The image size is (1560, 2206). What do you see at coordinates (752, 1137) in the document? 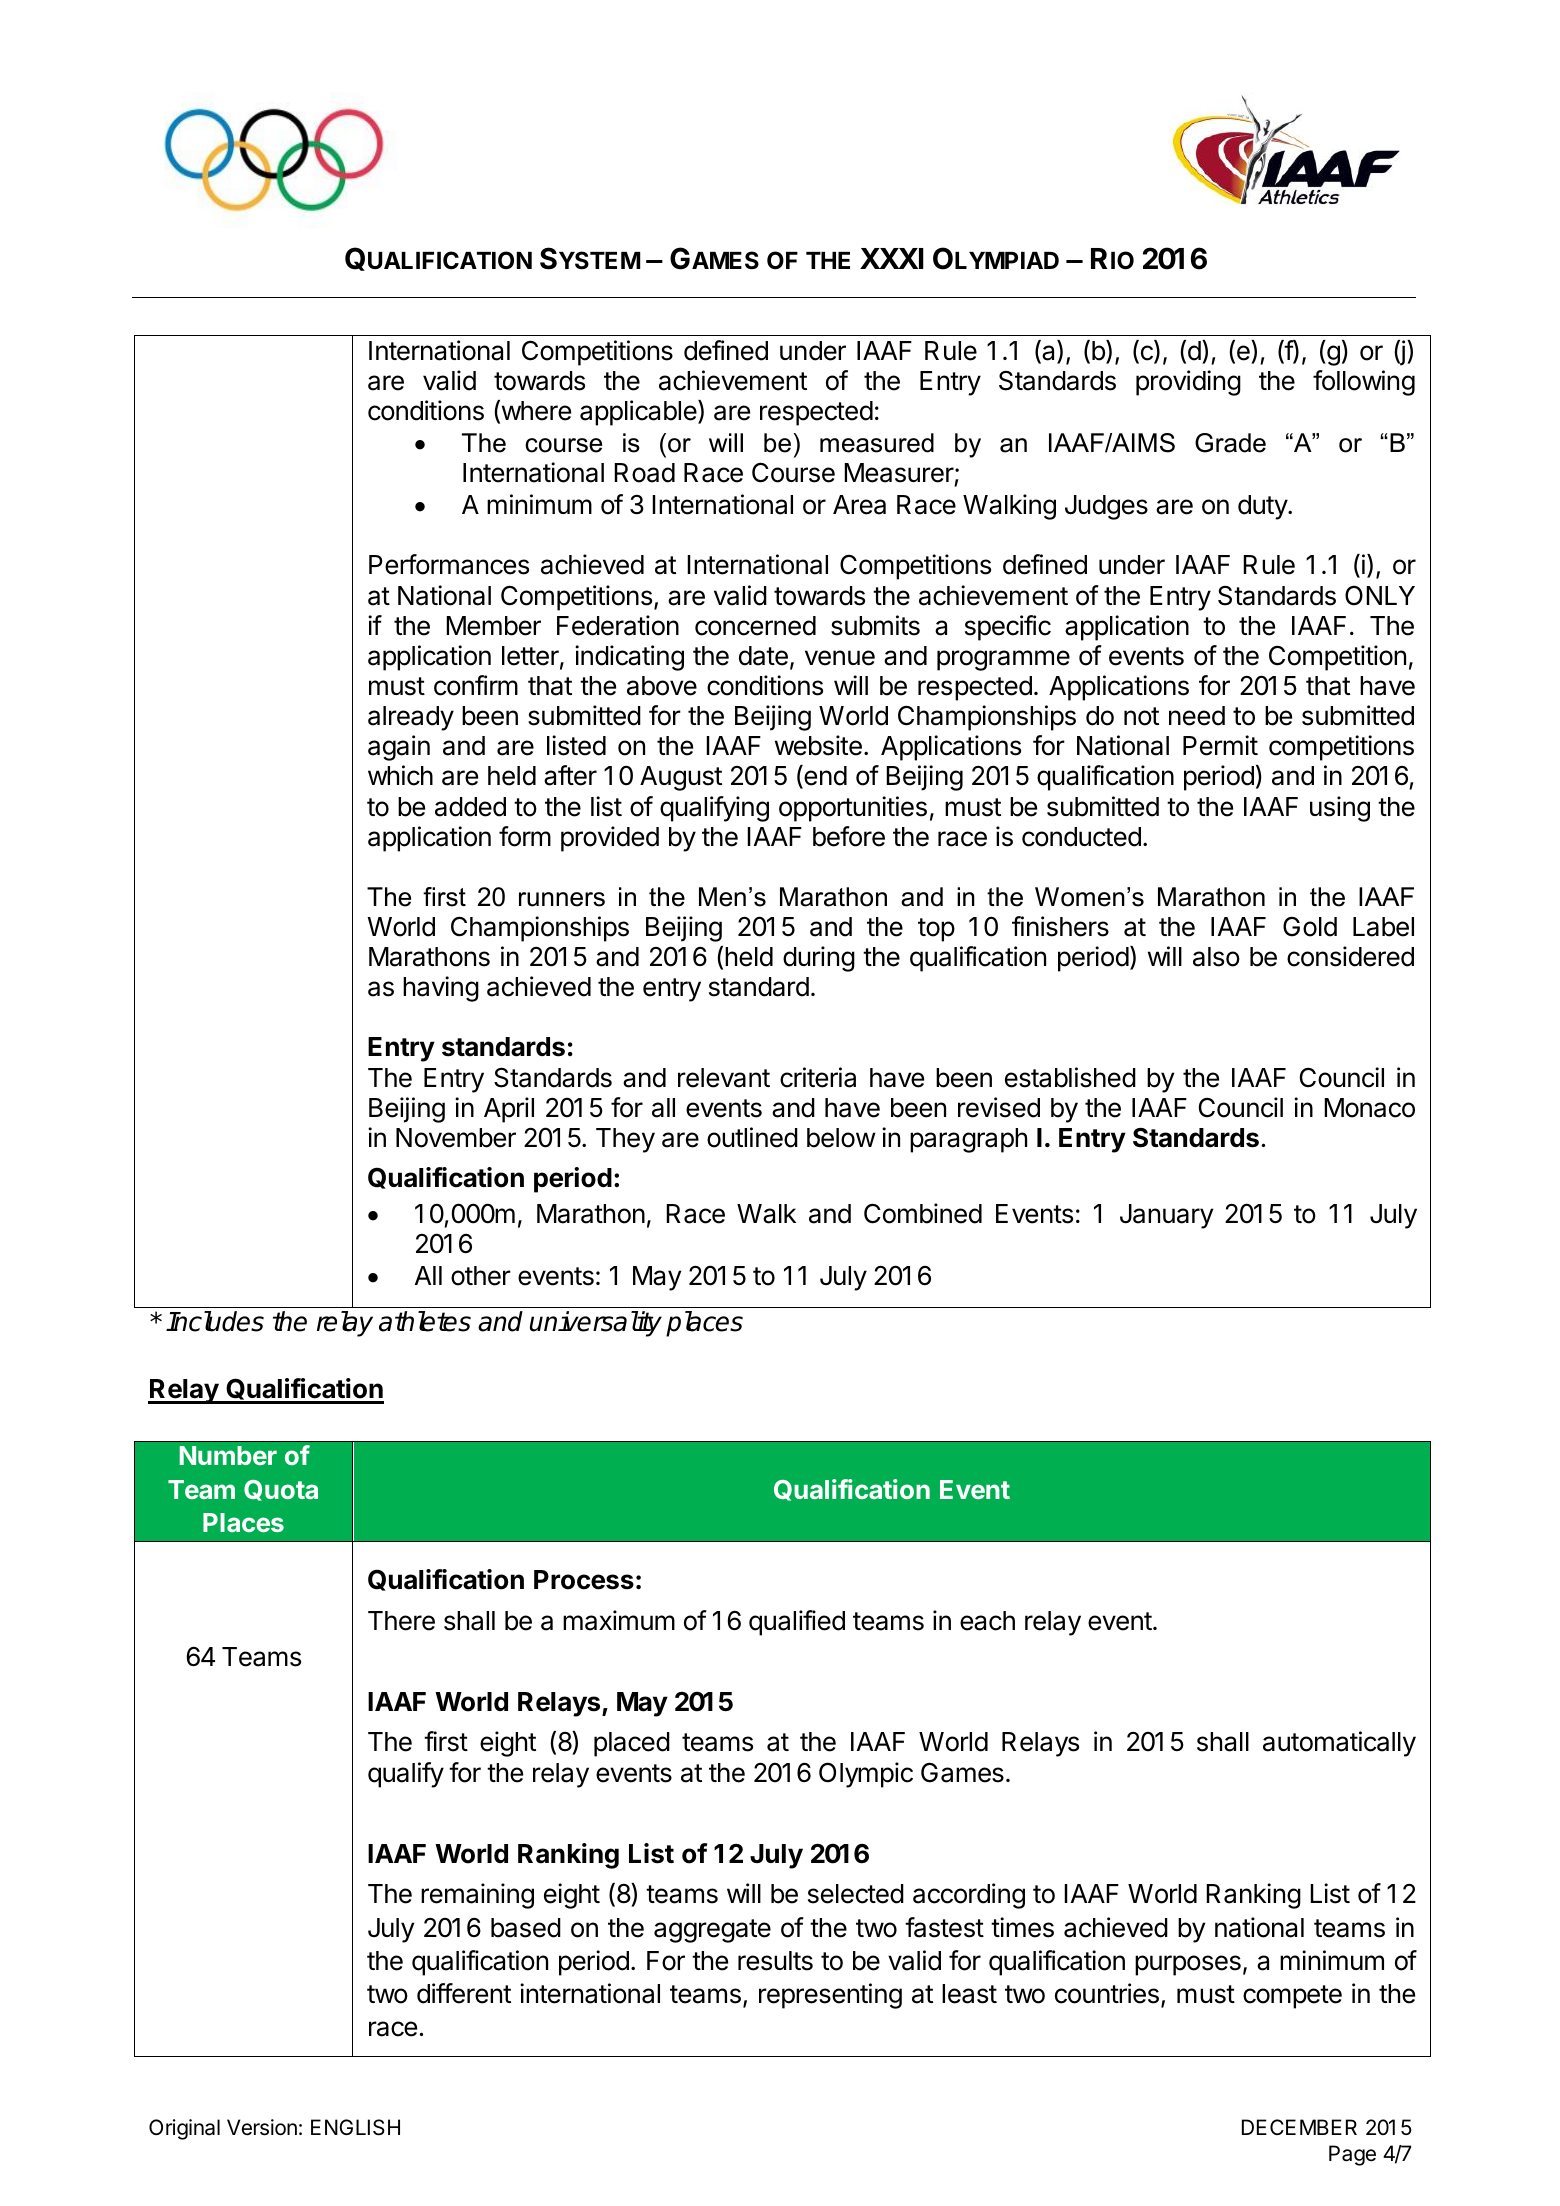
I see `outlined` at bounding box center [752, 1137].
